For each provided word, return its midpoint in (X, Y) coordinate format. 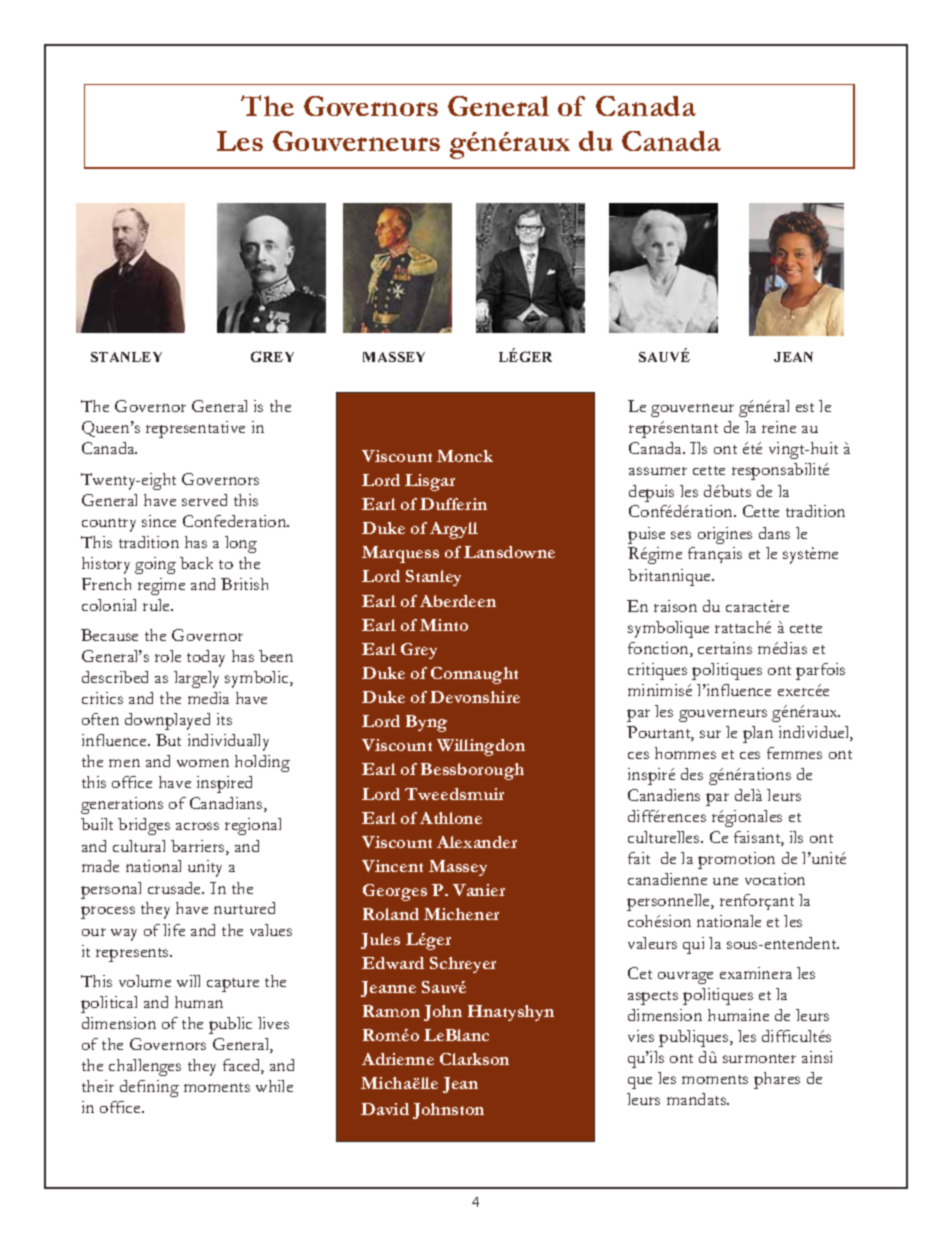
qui (693, 945)
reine (779, 427)
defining (149, 1088)
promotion (736, 860)
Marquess (400, 554)
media (208, 698)
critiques (657, 671)
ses (681, 535)
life (174, 930)
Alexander (477, 842)
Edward (393, 963)
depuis (651, 493)
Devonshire (475, 697)
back (196, 563)
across (197, 826)
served (204, 500)
